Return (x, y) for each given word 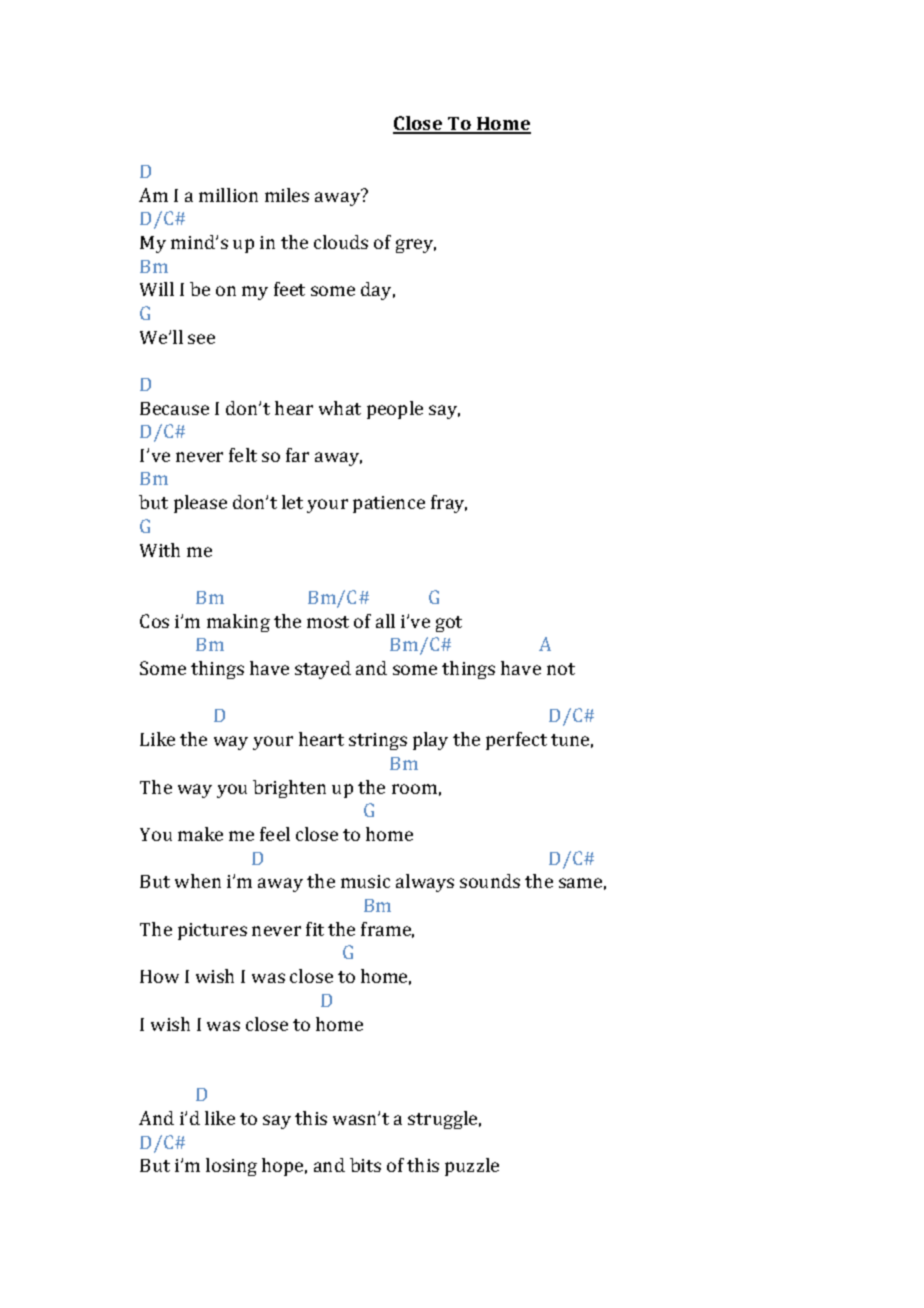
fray (449, 504)
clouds (341, 242)
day (378, 291)
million (228, 195)
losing (231, 1167)
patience (389, 504)
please (200, 504)
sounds (490, 881)
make (200, 834)
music (365, 881)
